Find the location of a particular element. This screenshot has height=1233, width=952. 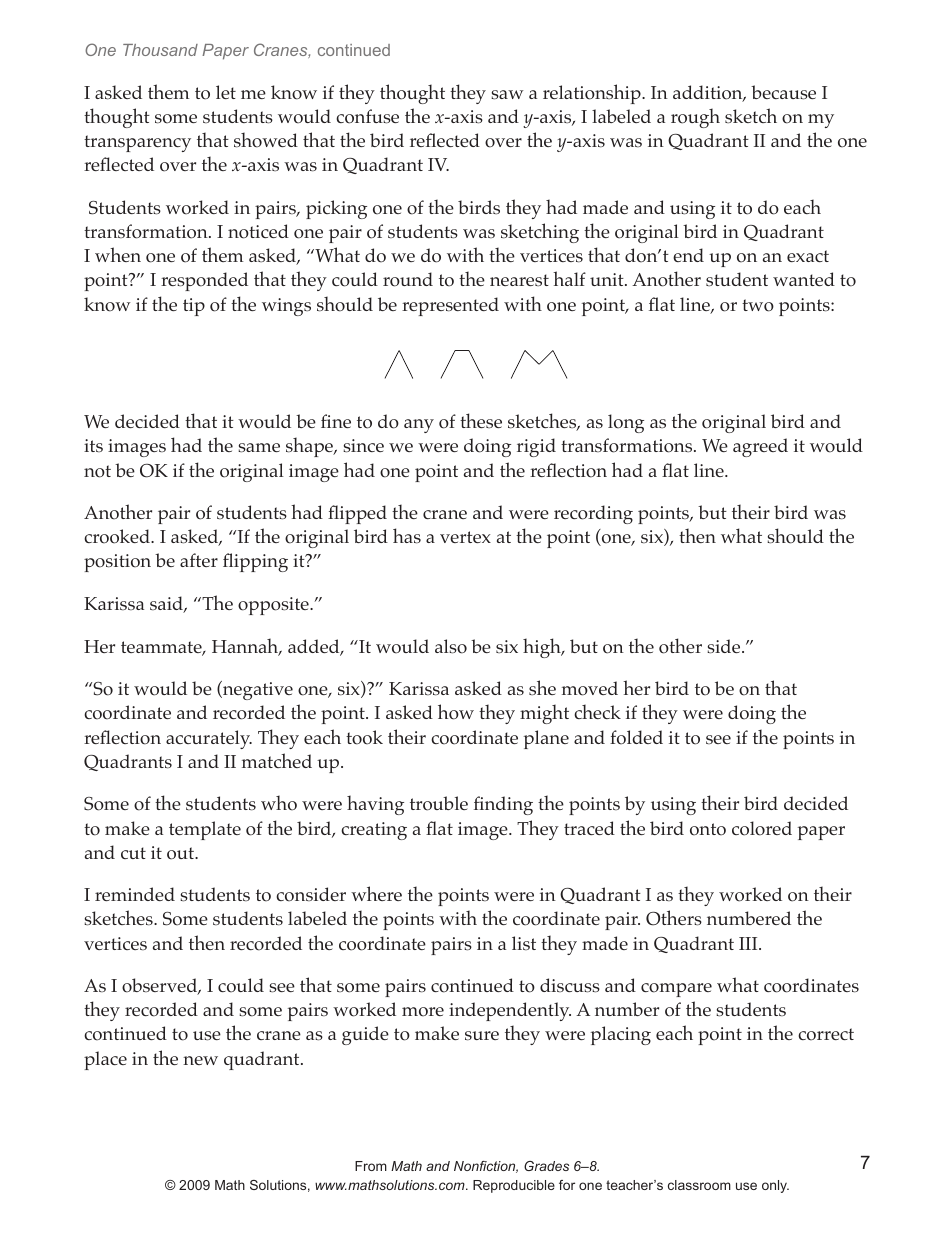

trouble is located at coordinates (439, 803).
